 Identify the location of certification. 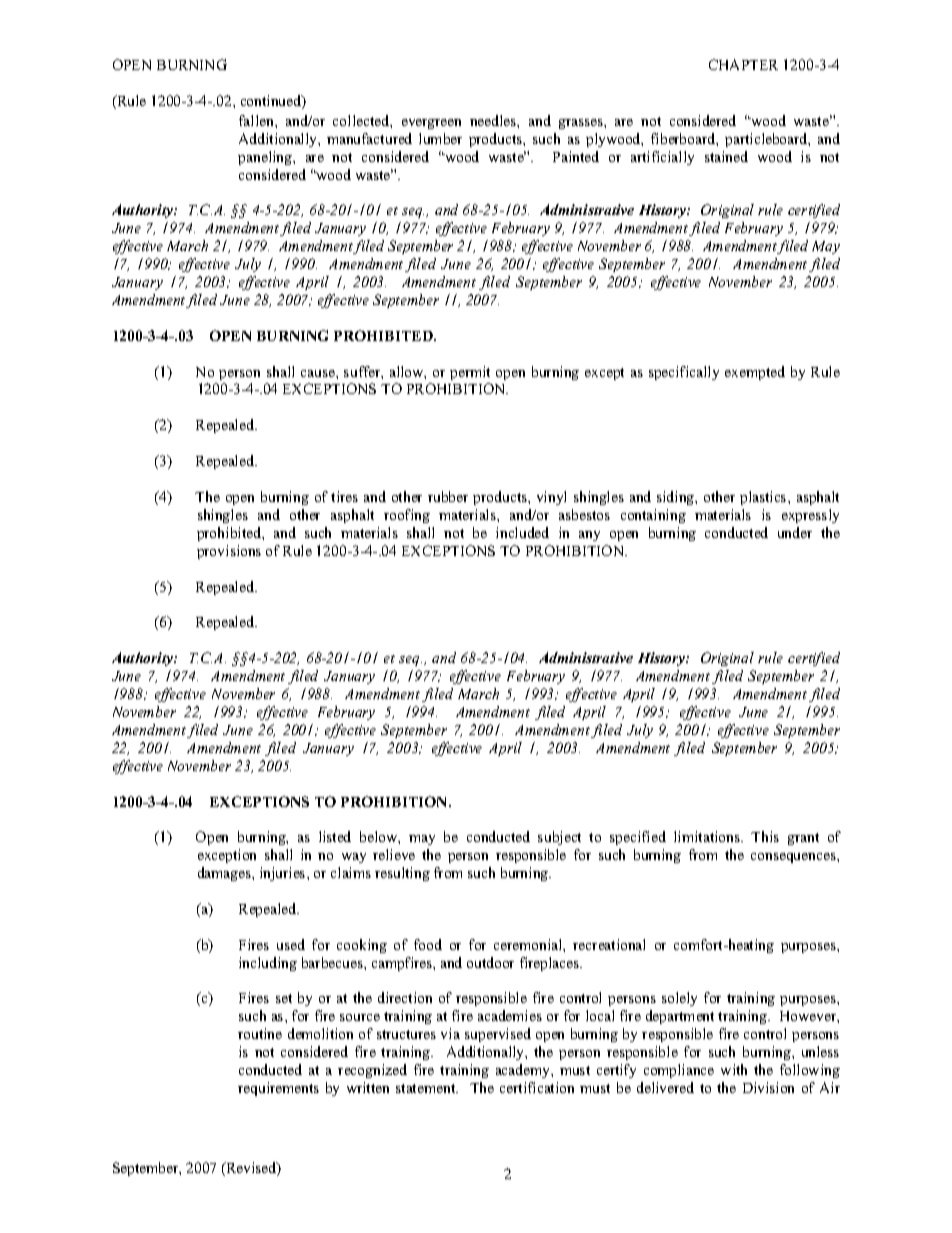
(537, 1087).
